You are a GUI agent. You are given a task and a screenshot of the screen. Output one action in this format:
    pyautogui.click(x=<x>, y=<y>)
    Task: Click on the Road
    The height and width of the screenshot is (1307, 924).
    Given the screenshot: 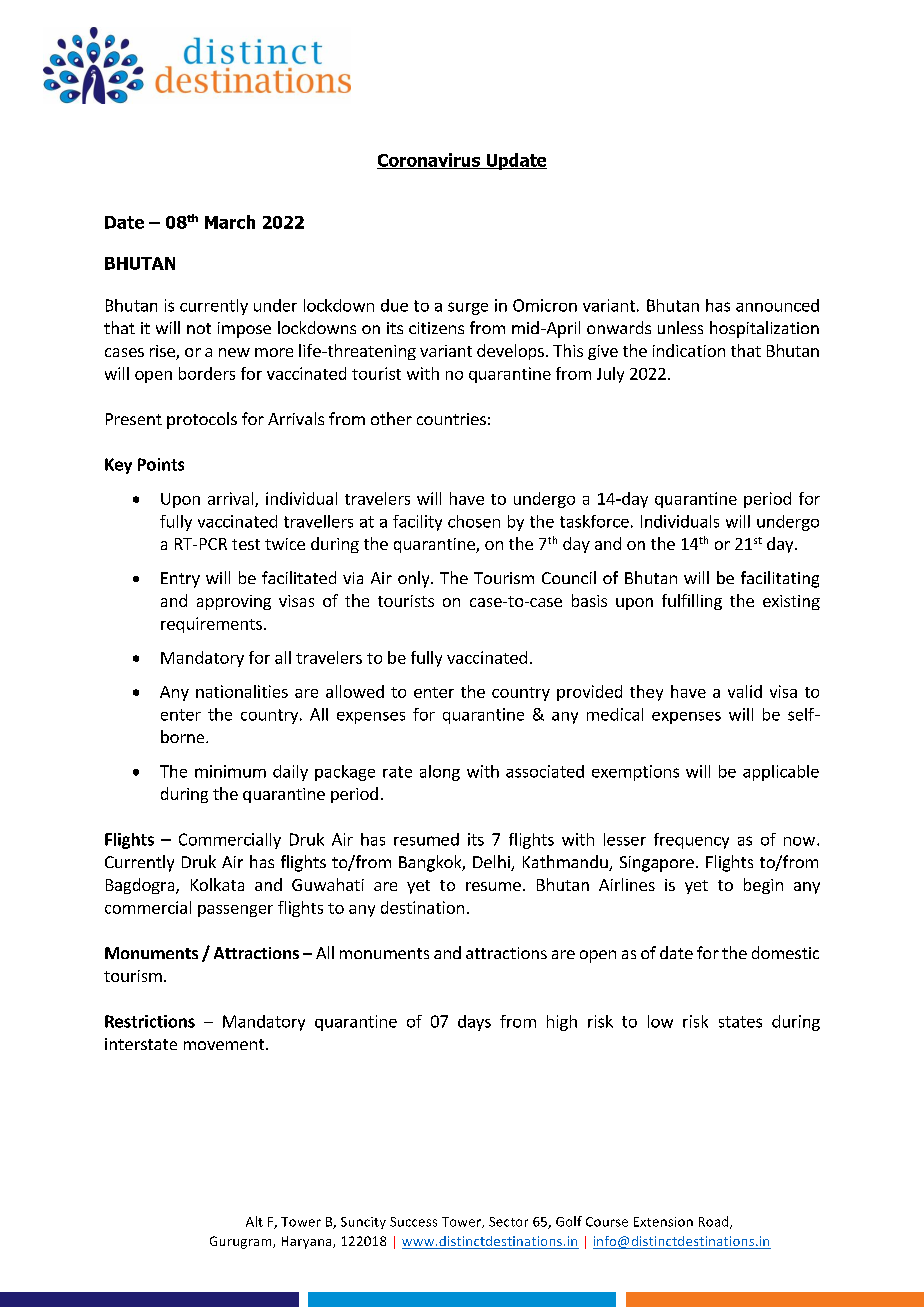 What is the action you would take?
    pyautogui.click(x=715, y=1222)
